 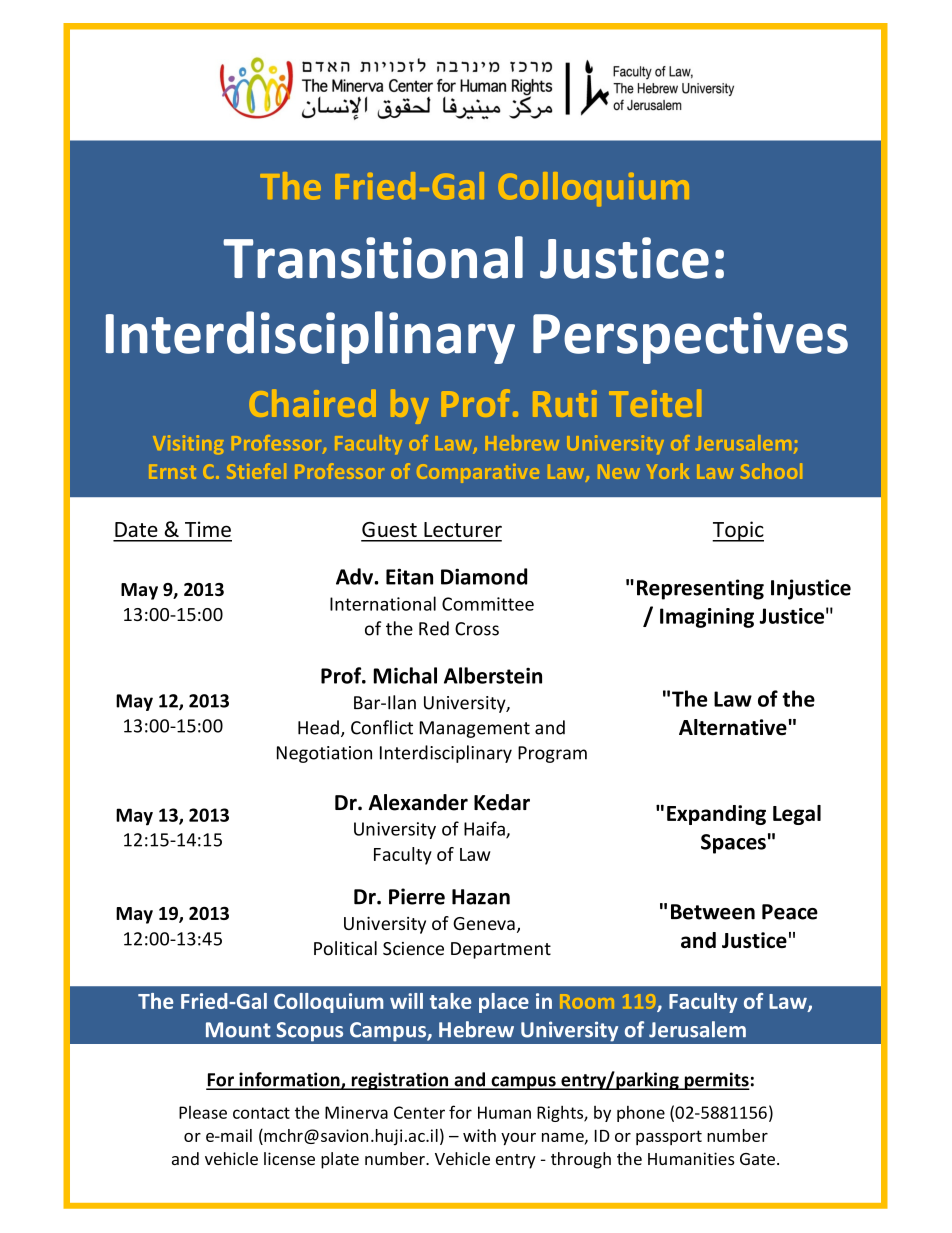 I want to click on Comparative, so click(x=478, y=473).
